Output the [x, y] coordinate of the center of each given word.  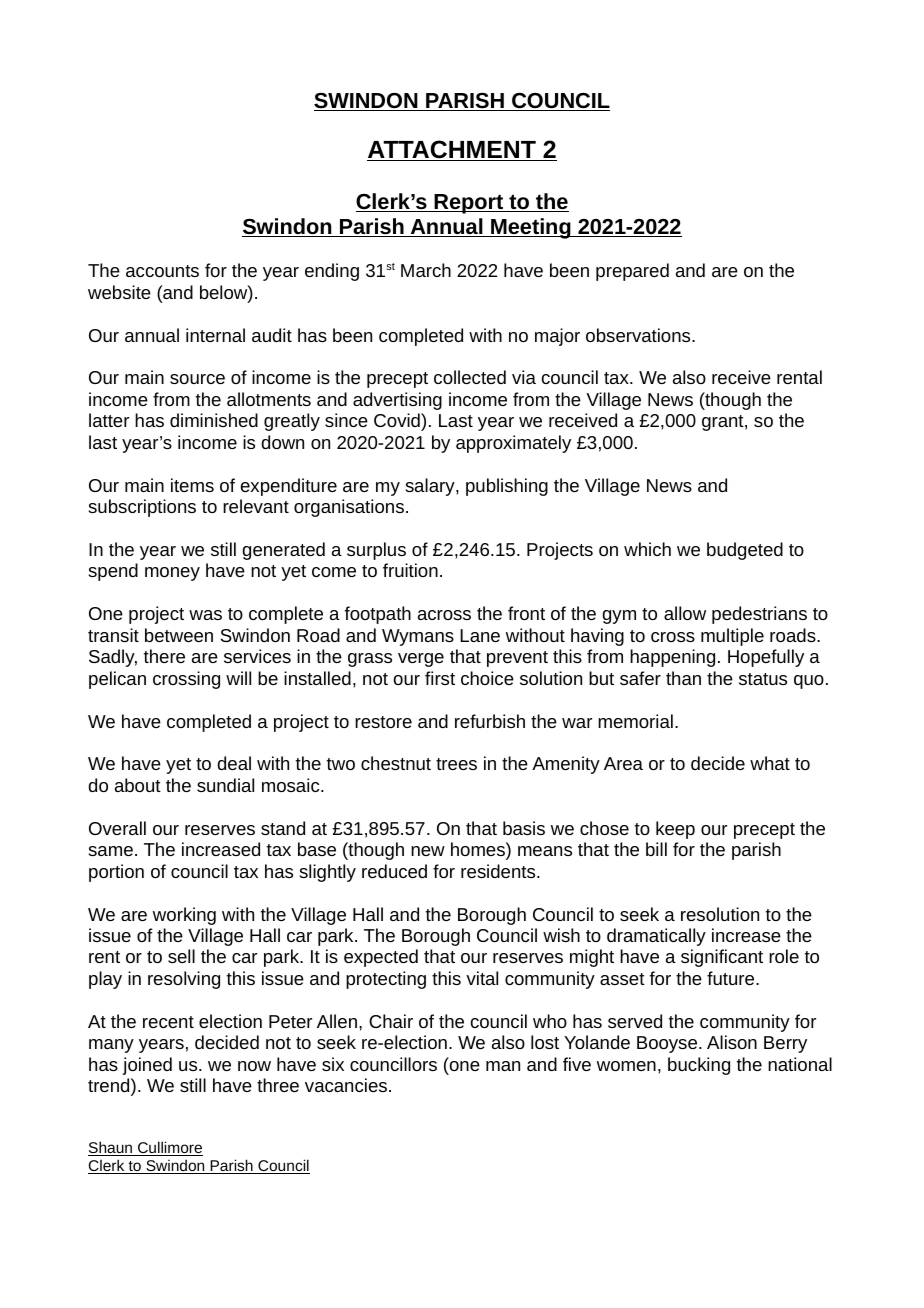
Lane [480, 635]
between [179, 635]
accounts [162, 271]
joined [147, 1066]
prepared [632, 272]
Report [469, 204]
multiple [732, 637]
